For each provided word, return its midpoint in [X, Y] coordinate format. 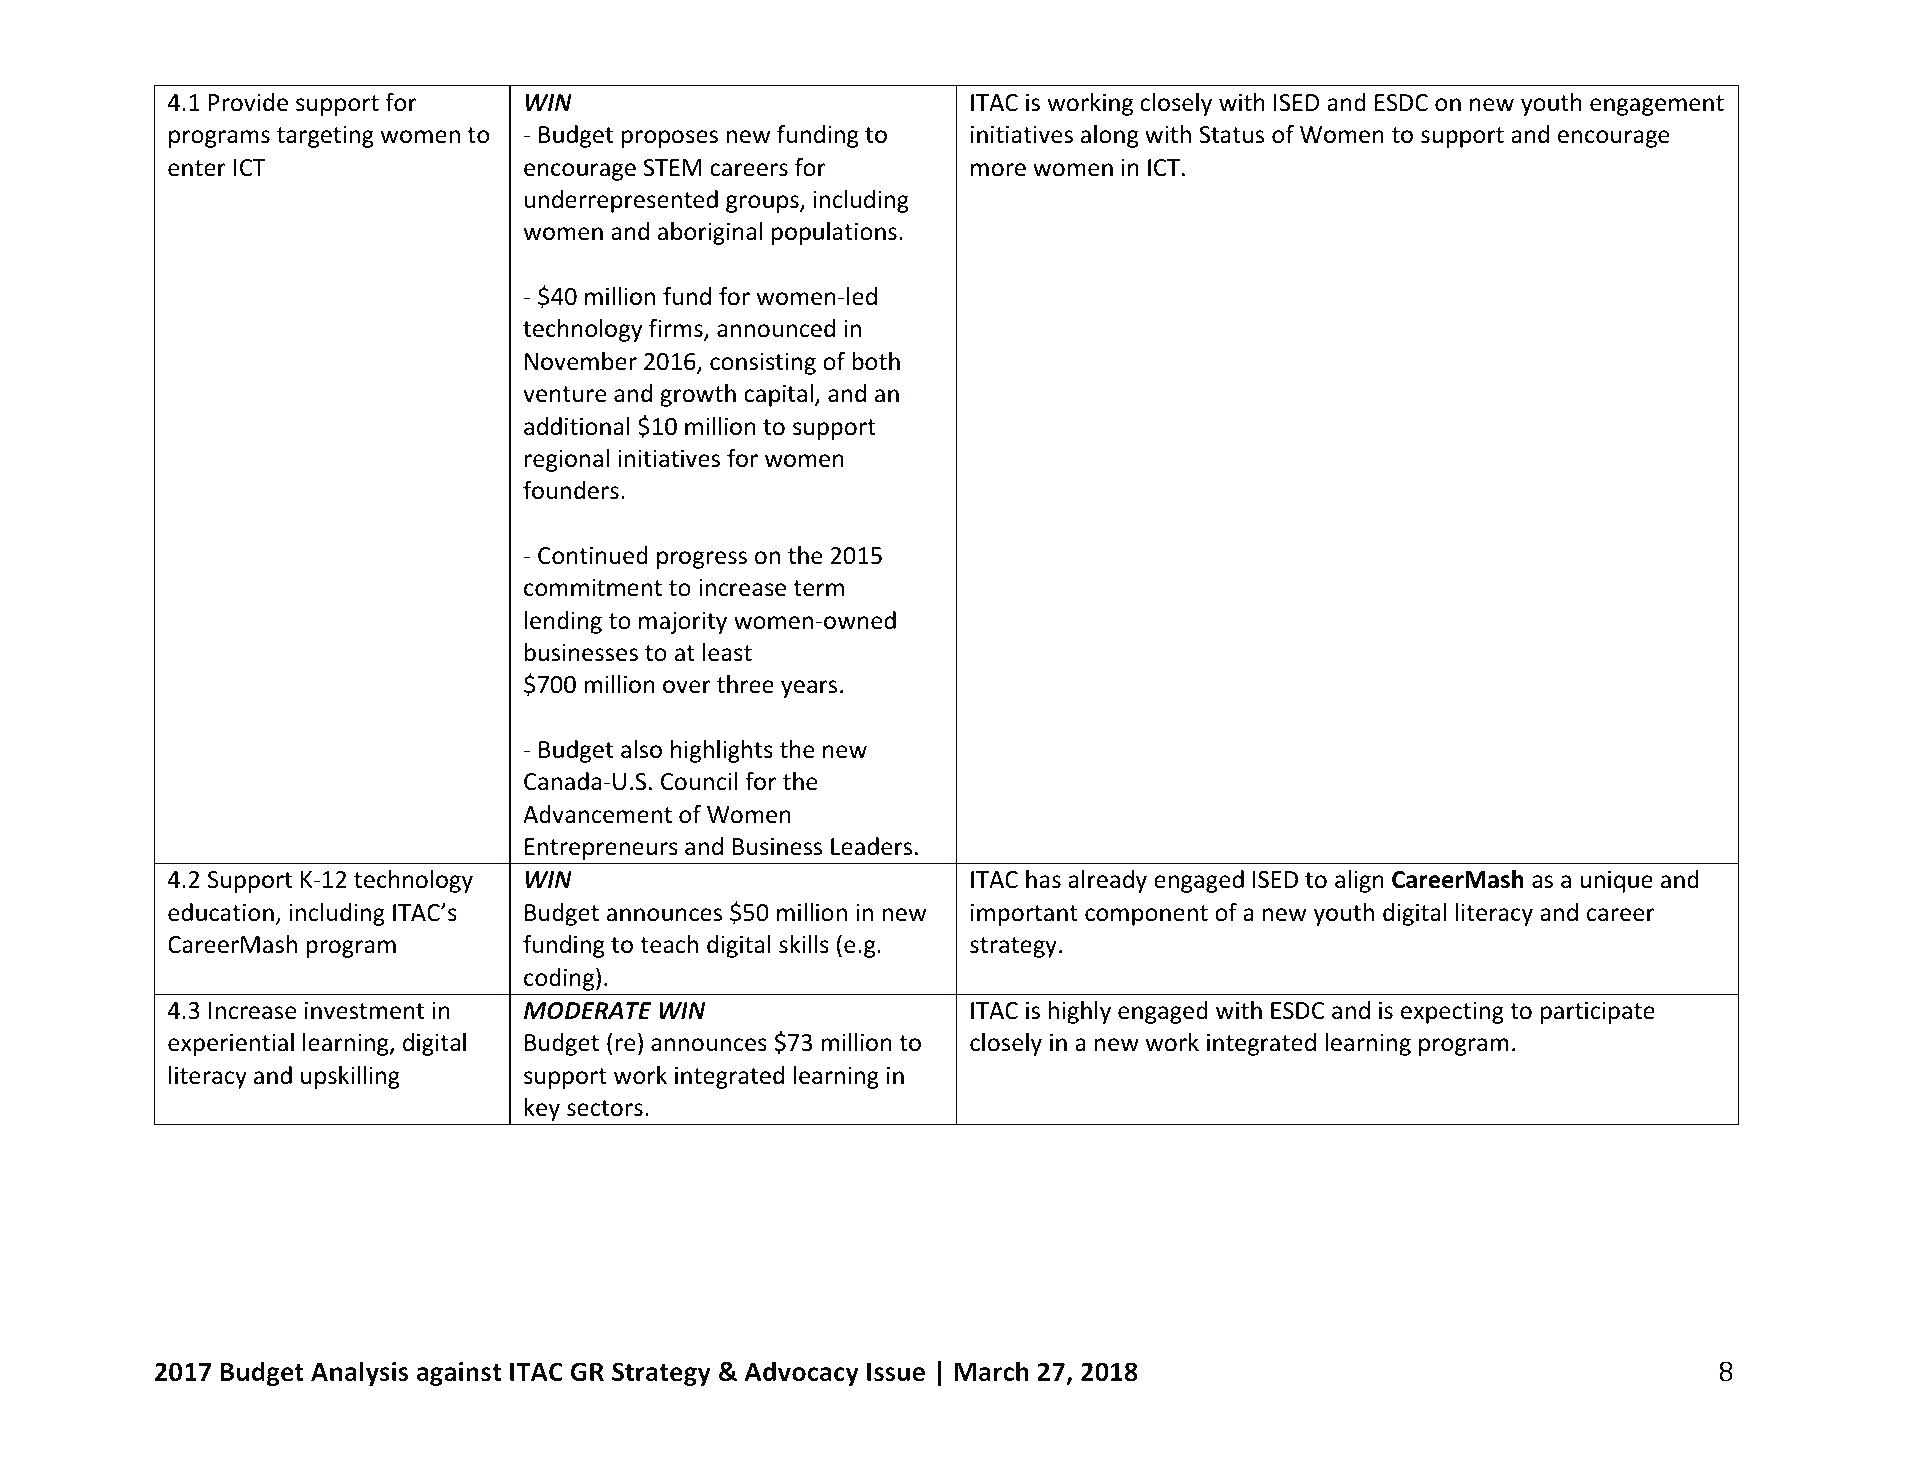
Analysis [360, 1373]
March [992, 1371]
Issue [896, 1372]
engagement [1657, 105]
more [998, 170]
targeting [325, 137]
